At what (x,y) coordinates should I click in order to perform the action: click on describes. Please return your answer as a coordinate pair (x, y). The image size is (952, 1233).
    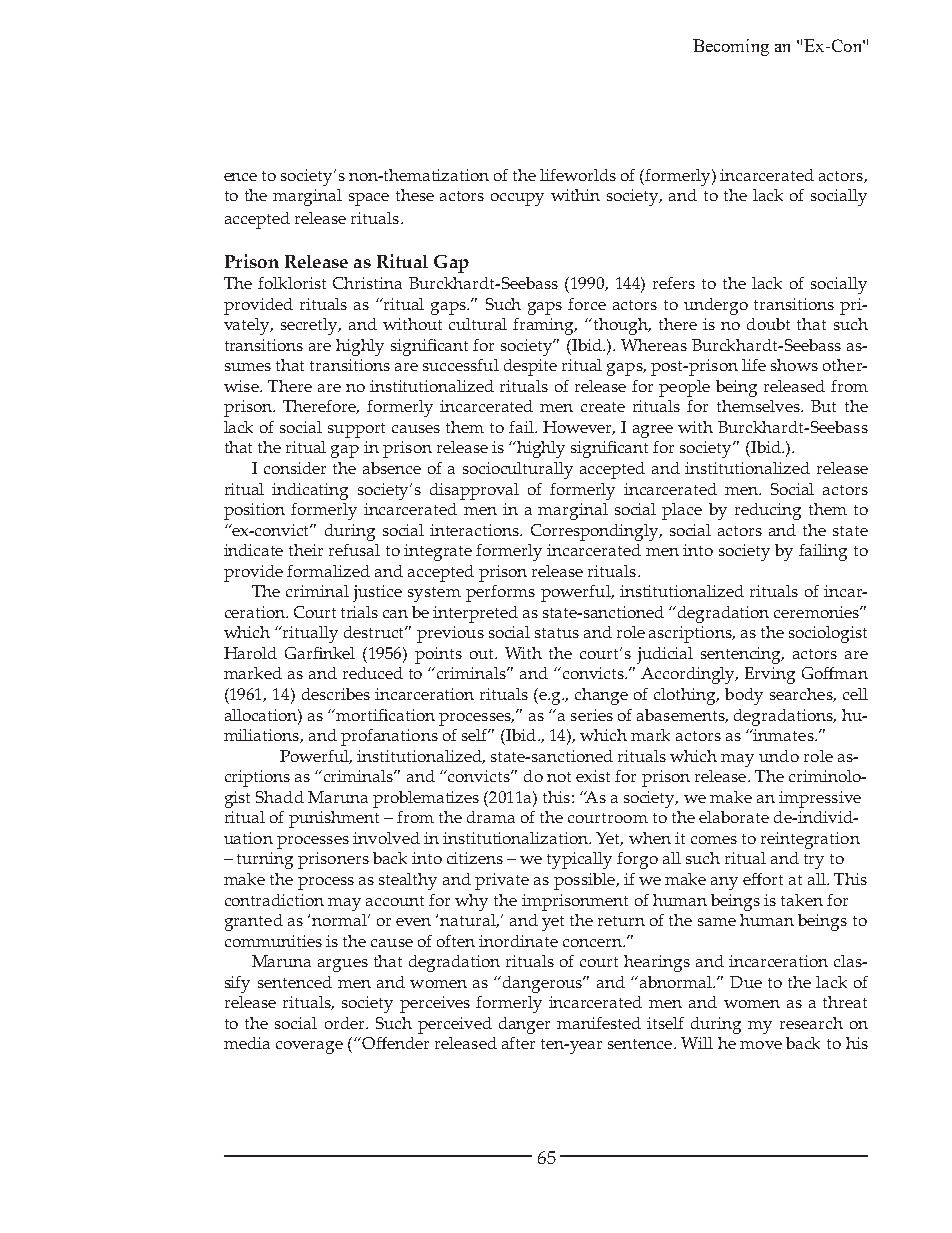
    Looking at the image, I should click on (336, 694).
